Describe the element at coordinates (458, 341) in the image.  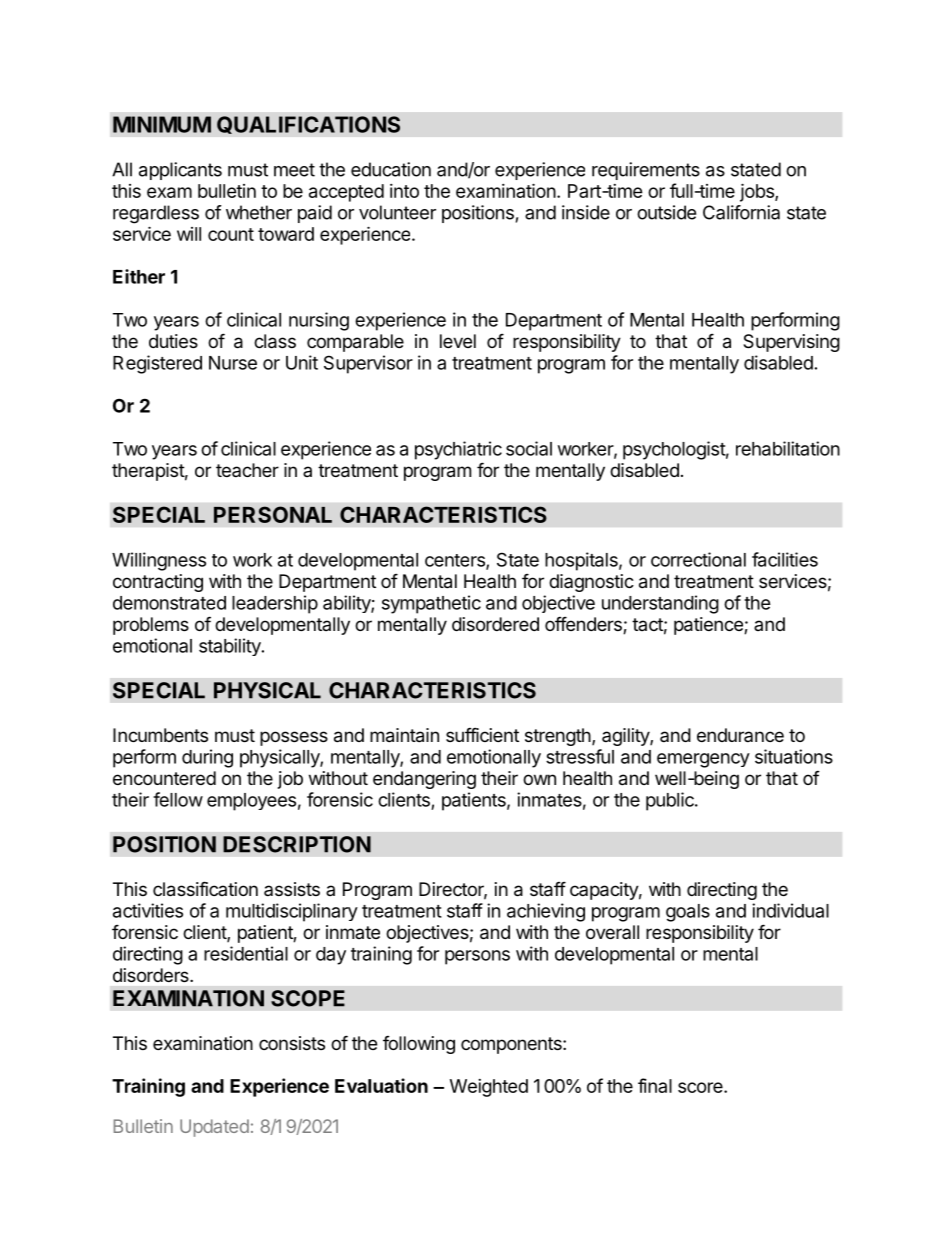
I see `level` at that location.
